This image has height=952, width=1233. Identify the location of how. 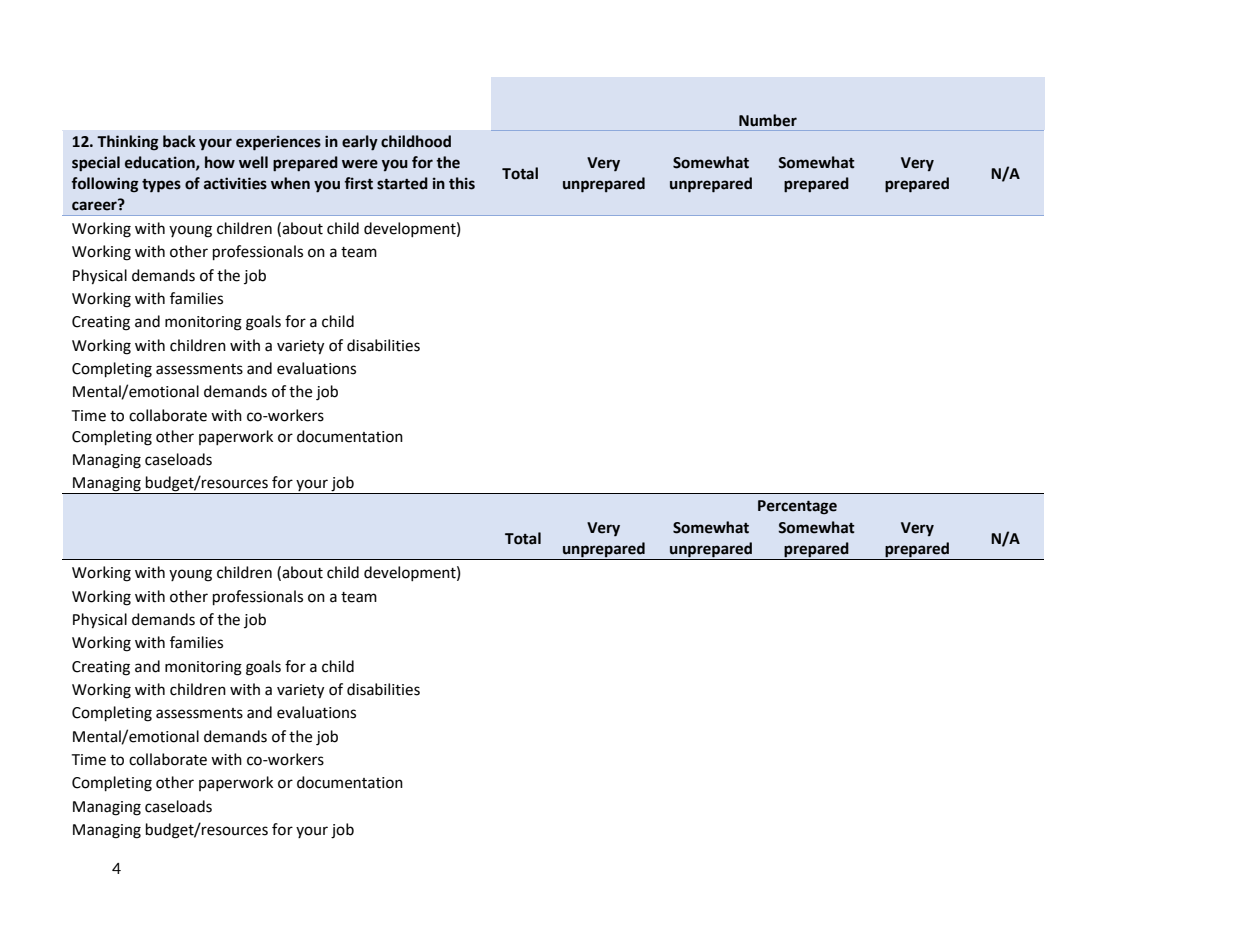
(220, 162).
